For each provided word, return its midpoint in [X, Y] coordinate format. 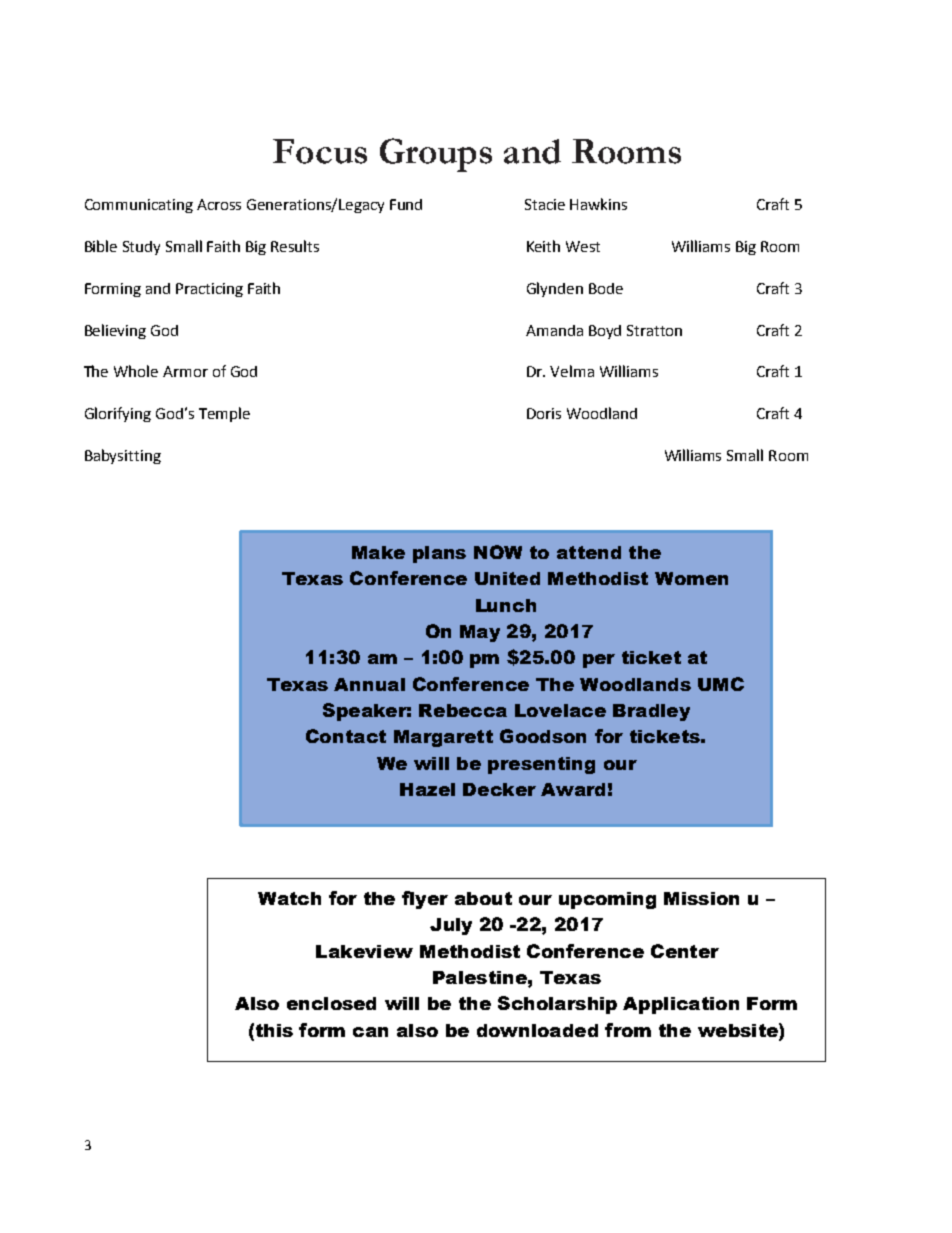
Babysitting [123, 456]
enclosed [331, 1003]
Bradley [651, 712]
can [370, 1032]
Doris [544, 413]
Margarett [443, 738]
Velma [572, 371]
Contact [346, 736]
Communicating [139, 206]
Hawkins [598, 204]
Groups [436, 155]
